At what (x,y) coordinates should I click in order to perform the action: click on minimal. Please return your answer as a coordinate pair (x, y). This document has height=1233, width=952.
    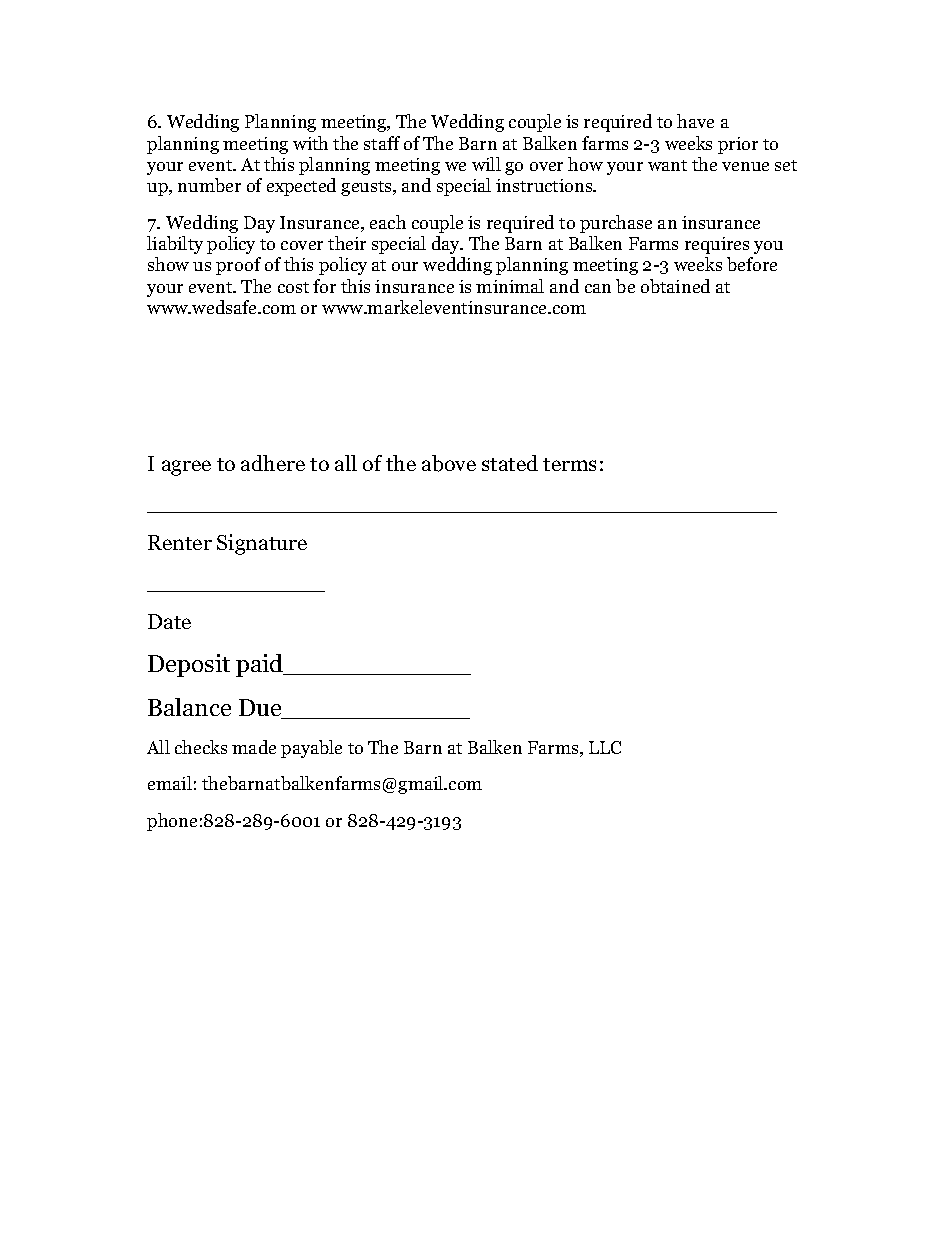
    Looking at the image, I should click on (510, 286).
